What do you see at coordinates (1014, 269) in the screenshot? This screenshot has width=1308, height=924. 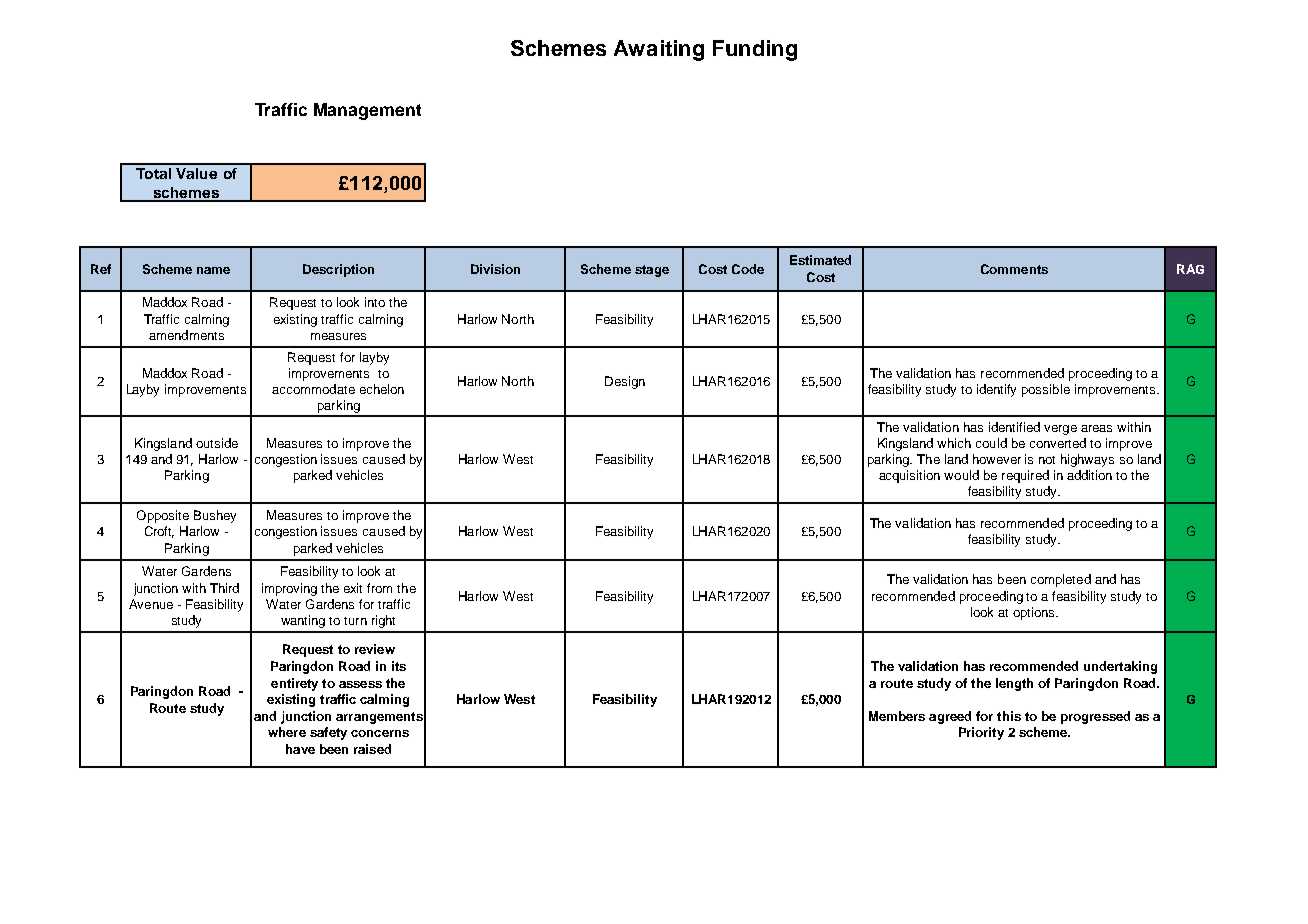 I see `Comments` at bounding box center [1014, 269].
